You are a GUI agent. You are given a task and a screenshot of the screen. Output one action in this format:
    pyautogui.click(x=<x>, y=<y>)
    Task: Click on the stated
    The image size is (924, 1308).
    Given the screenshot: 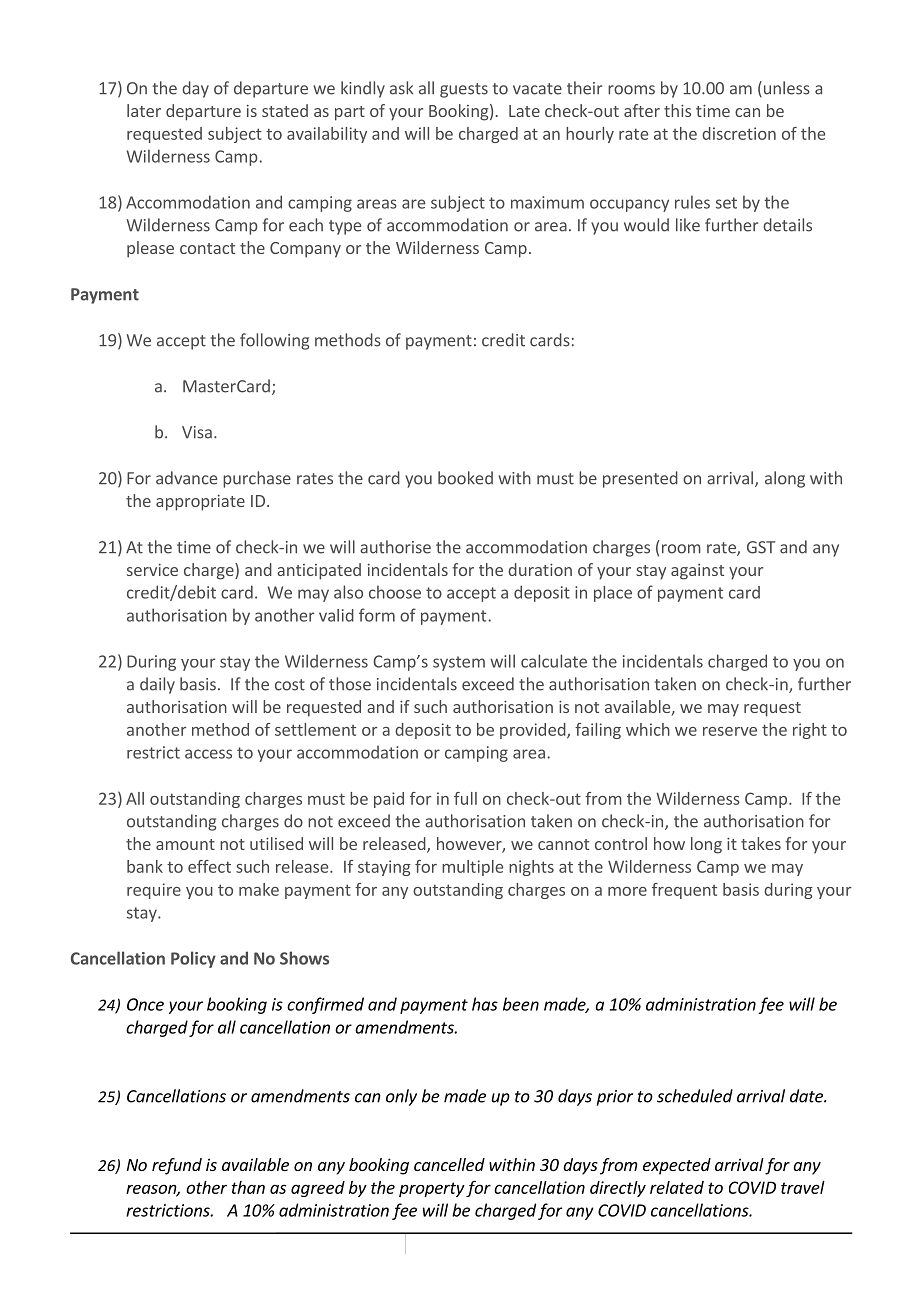 What is the action you would take?
    pyautogui.click(x=285, y=110)
